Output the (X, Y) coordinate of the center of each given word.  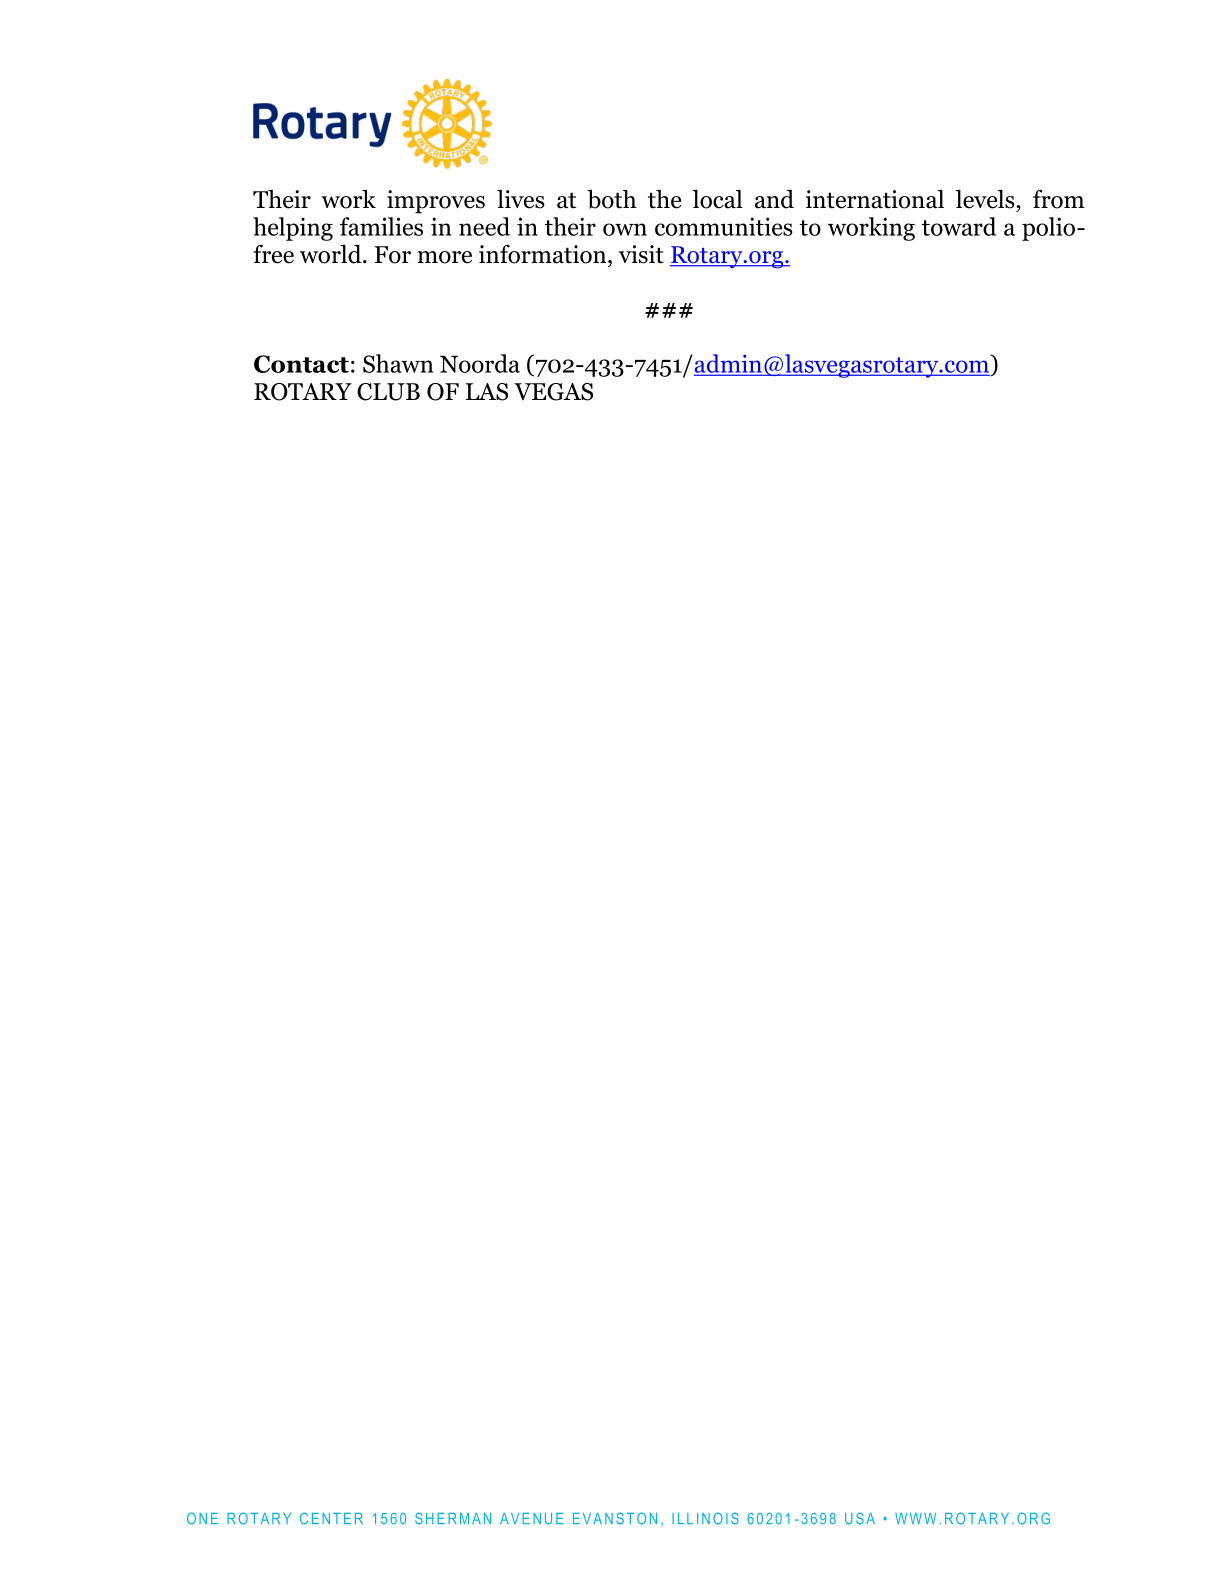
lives (521, 199)
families (381, 226)
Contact (301, 364)
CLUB (388, 392)
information (544, 254)
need (484, 226)
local (718, 199)
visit (641, 254)
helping (293, 229)
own (625, 229)
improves (436, 202)
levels (985, 199)
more (445, 257)
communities (724, 226)
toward (959, 226)
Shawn (398, 363)
